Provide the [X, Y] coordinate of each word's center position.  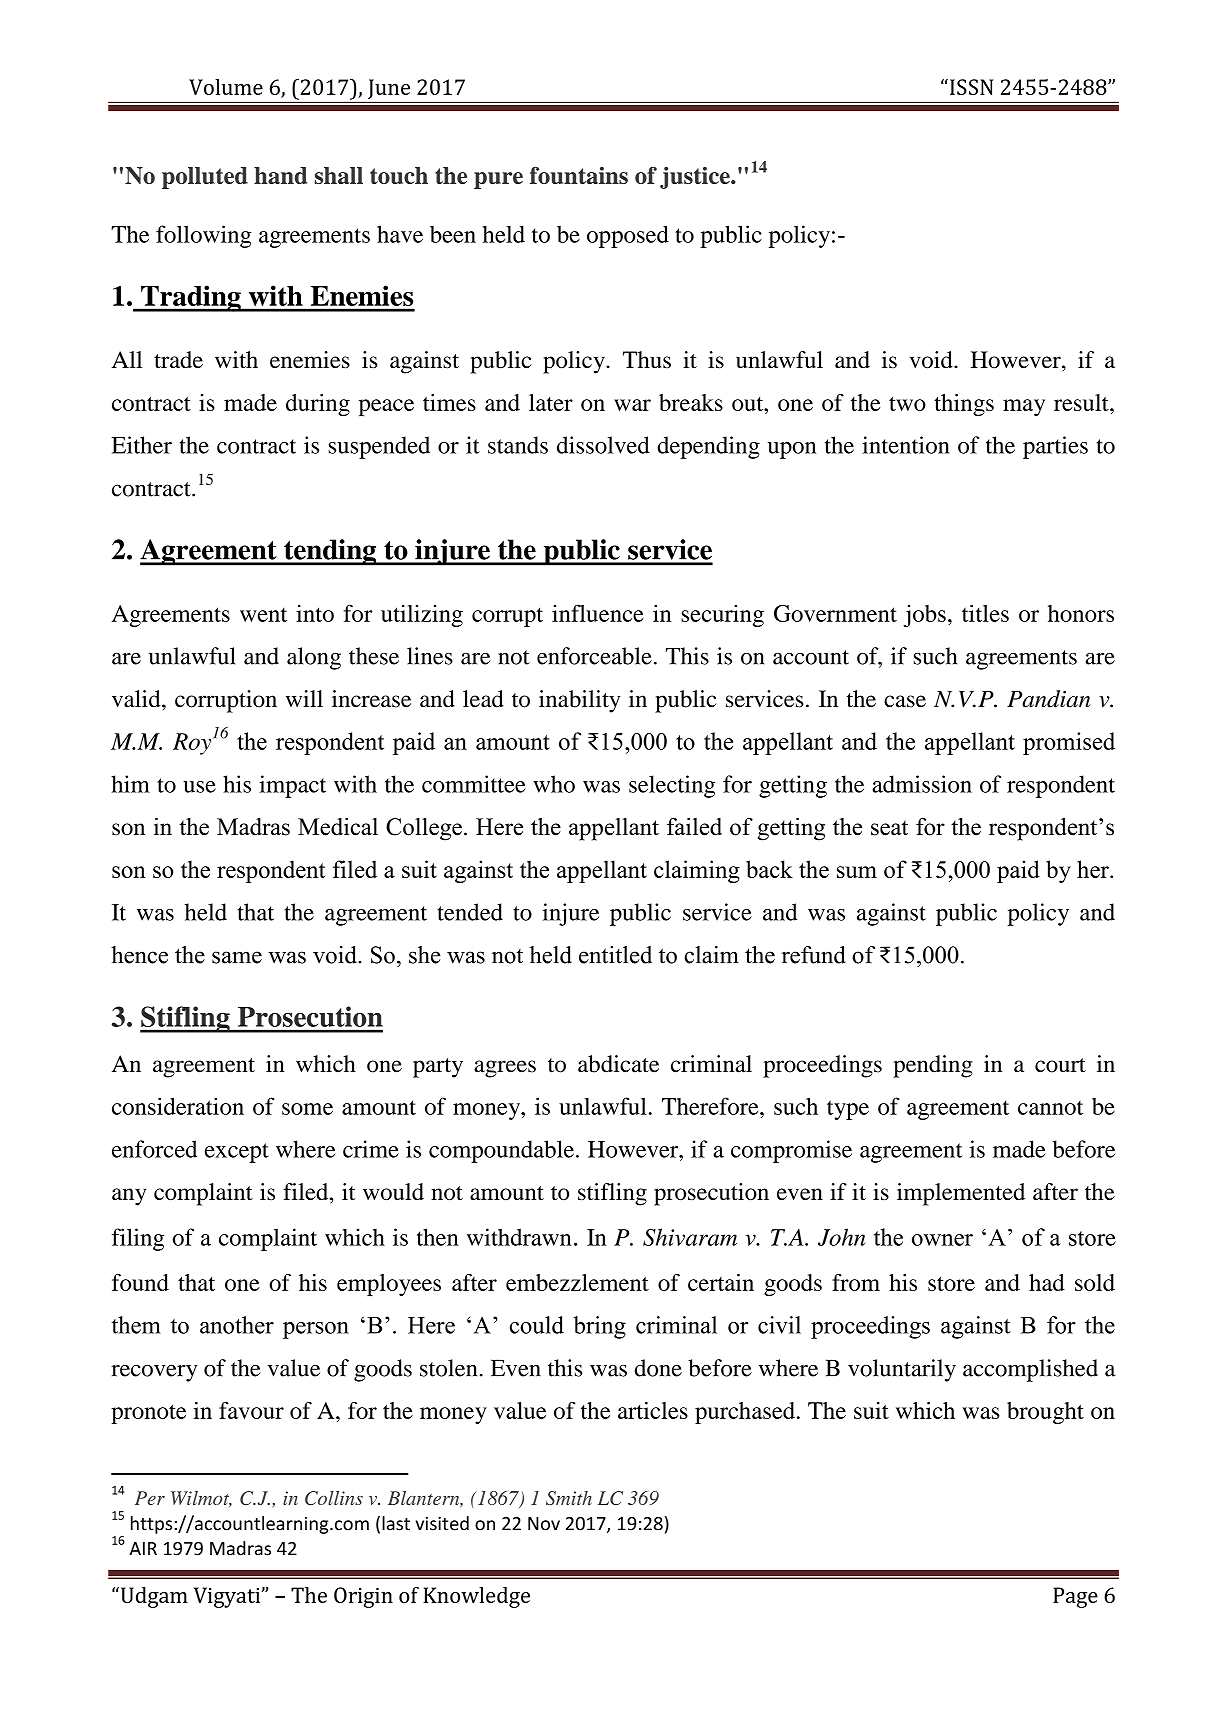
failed [694, 826]
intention [906, 445]
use [199, 787]
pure [498, 180]
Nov [544, 1524]
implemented [961, 1194]
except [237, 1153]
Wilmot [201, 1499]
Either [142, 445]
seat [889, 828]
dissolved [603, 445]
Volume [226, 87]
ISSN [971, 87]
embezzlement [577, 1282]
